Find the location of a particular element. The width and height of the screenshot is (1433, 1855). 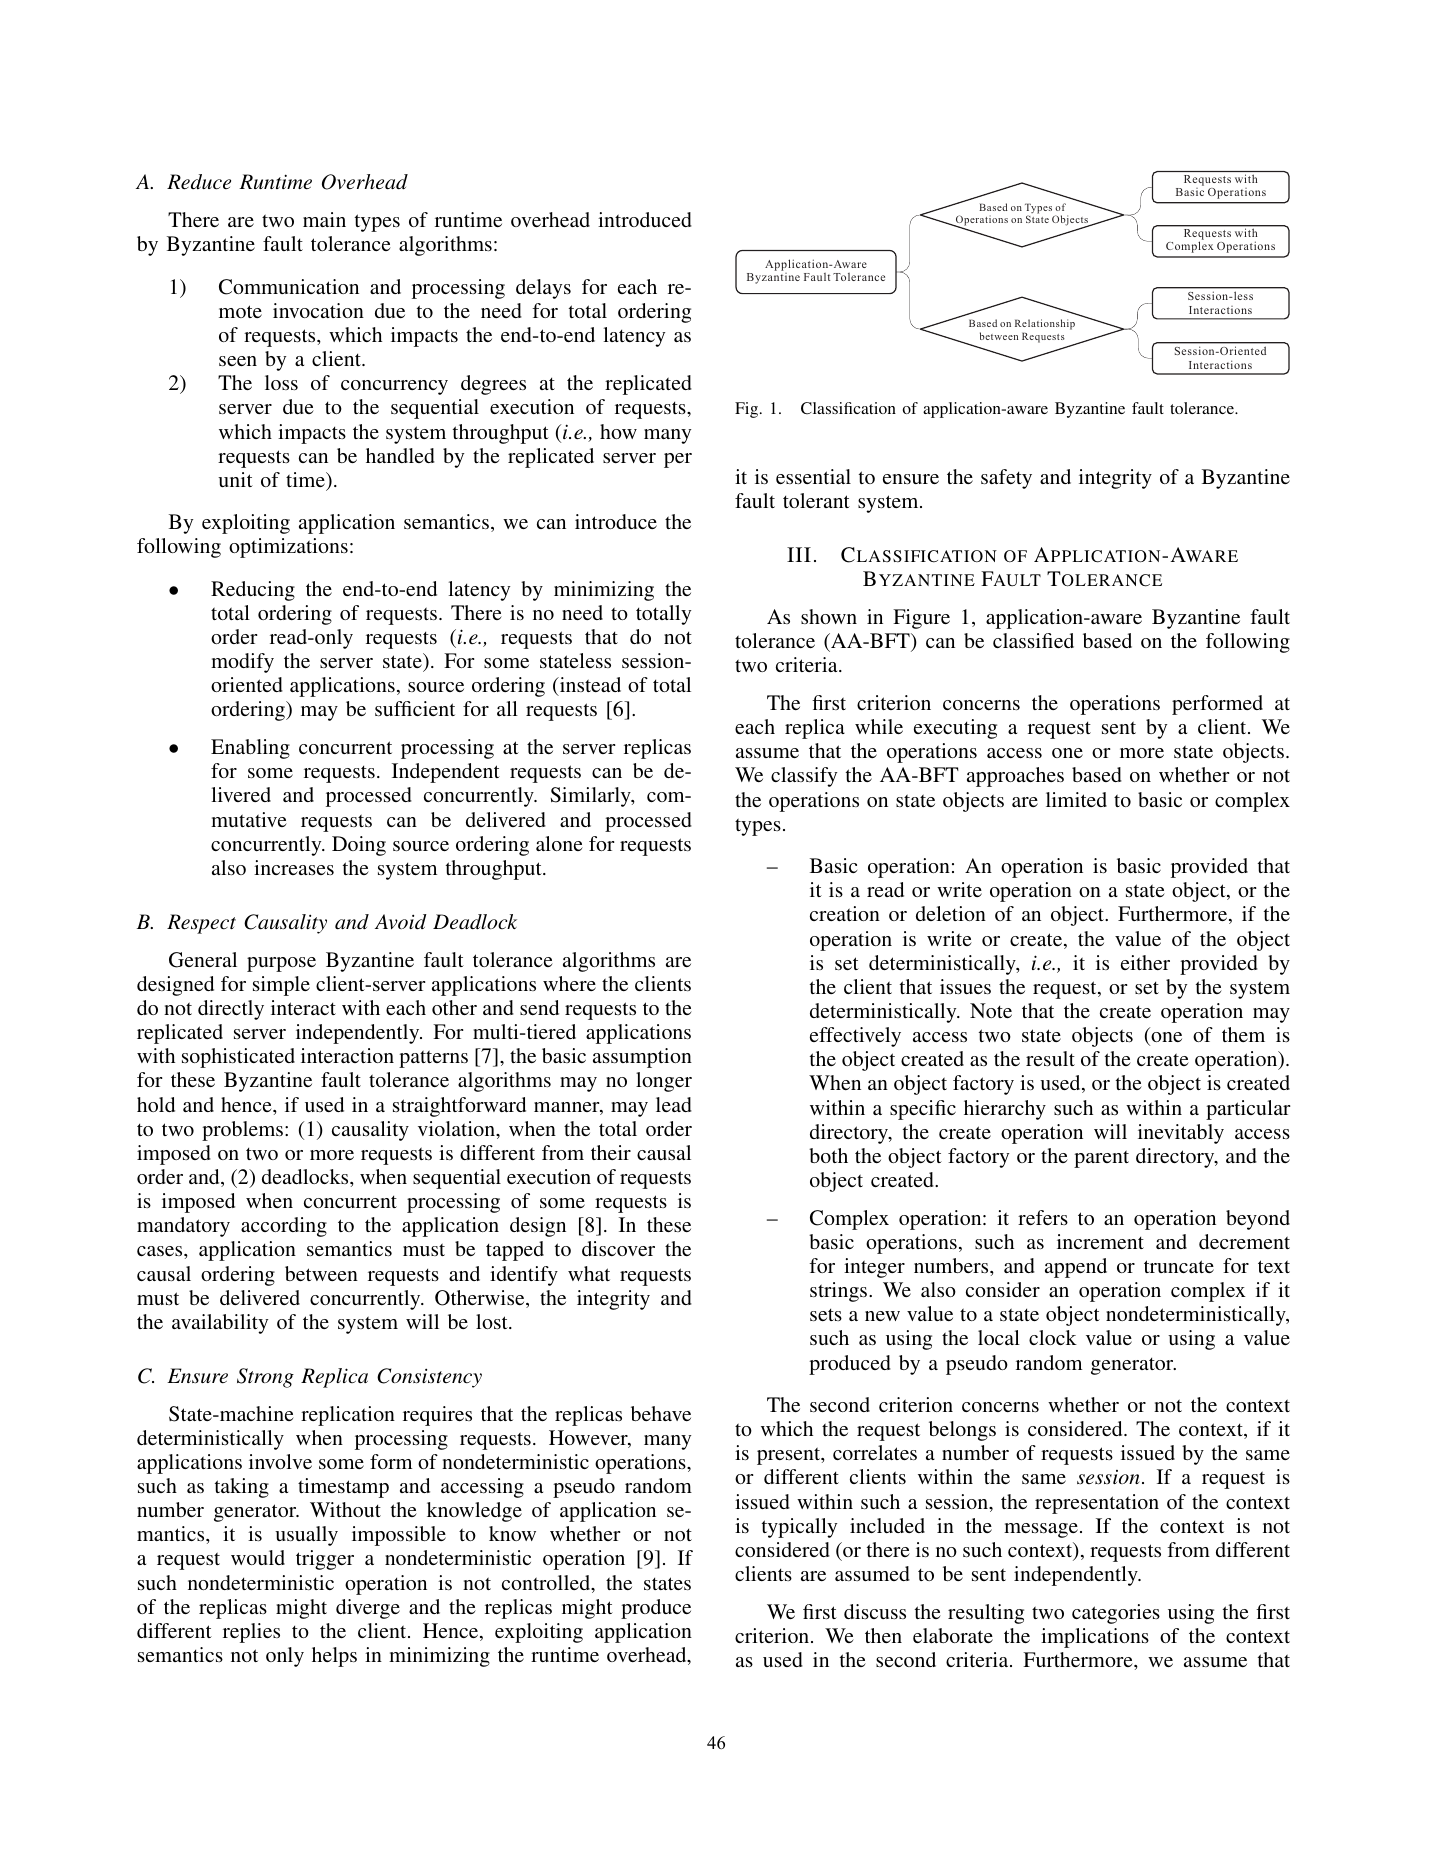

purpose is located at coordinates (281, 964).
